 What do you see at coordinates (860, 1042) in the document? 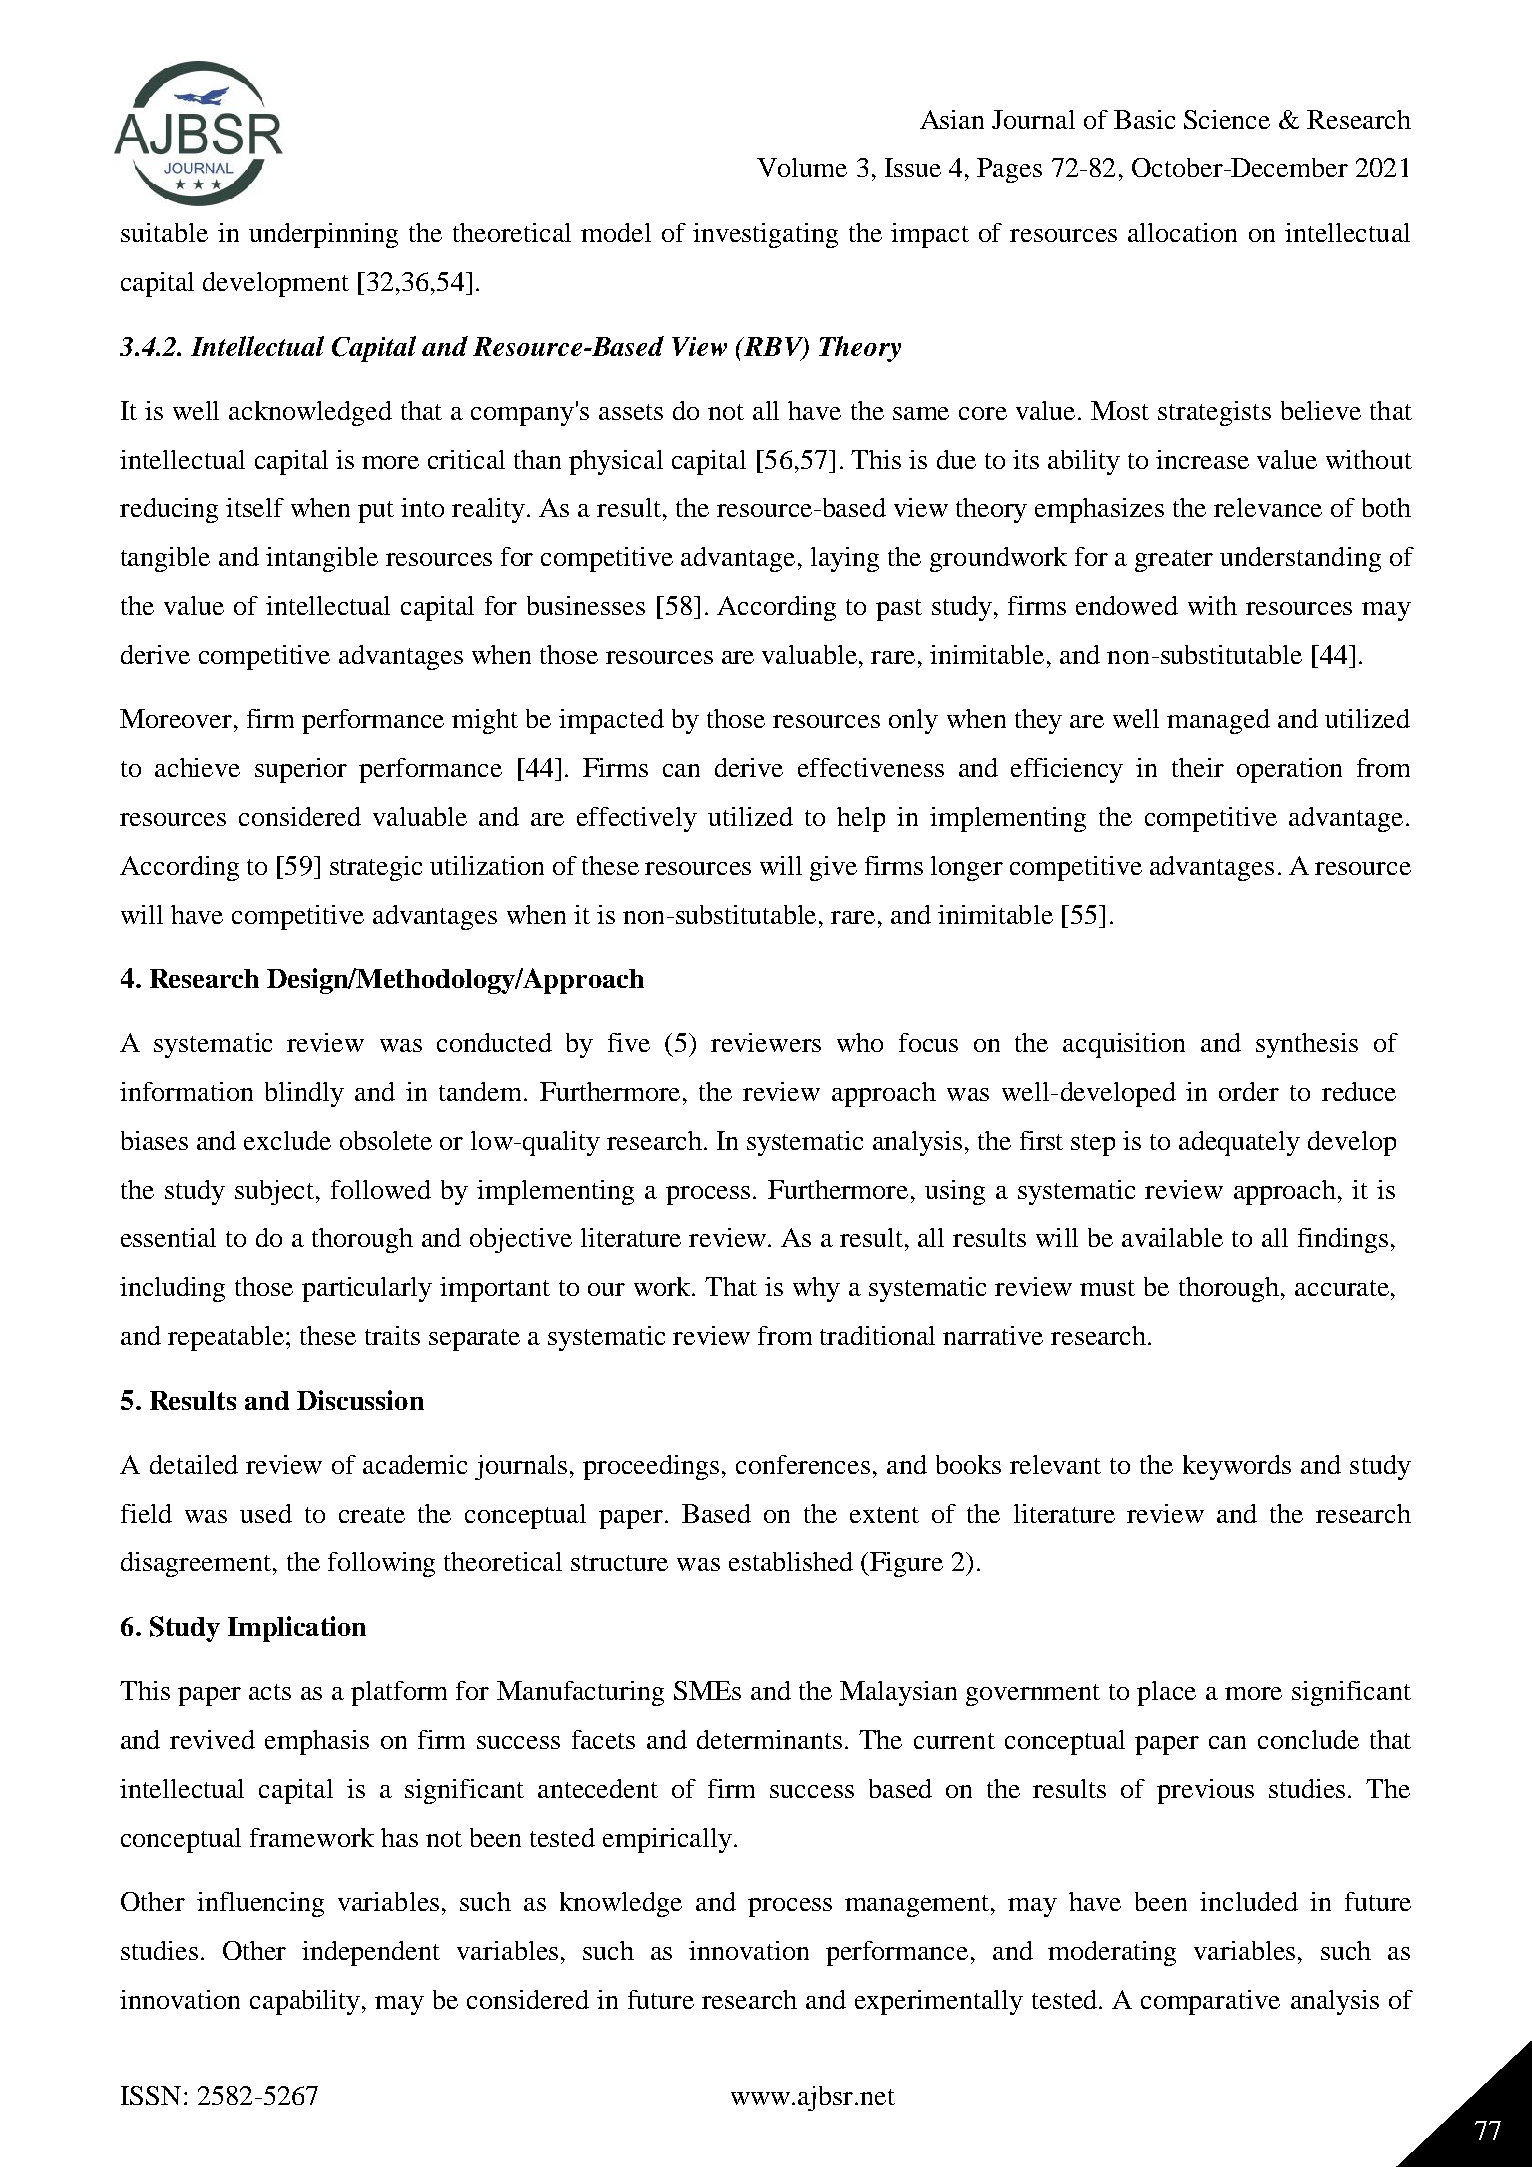
I see `who` at bounding box center [860, 1042].
